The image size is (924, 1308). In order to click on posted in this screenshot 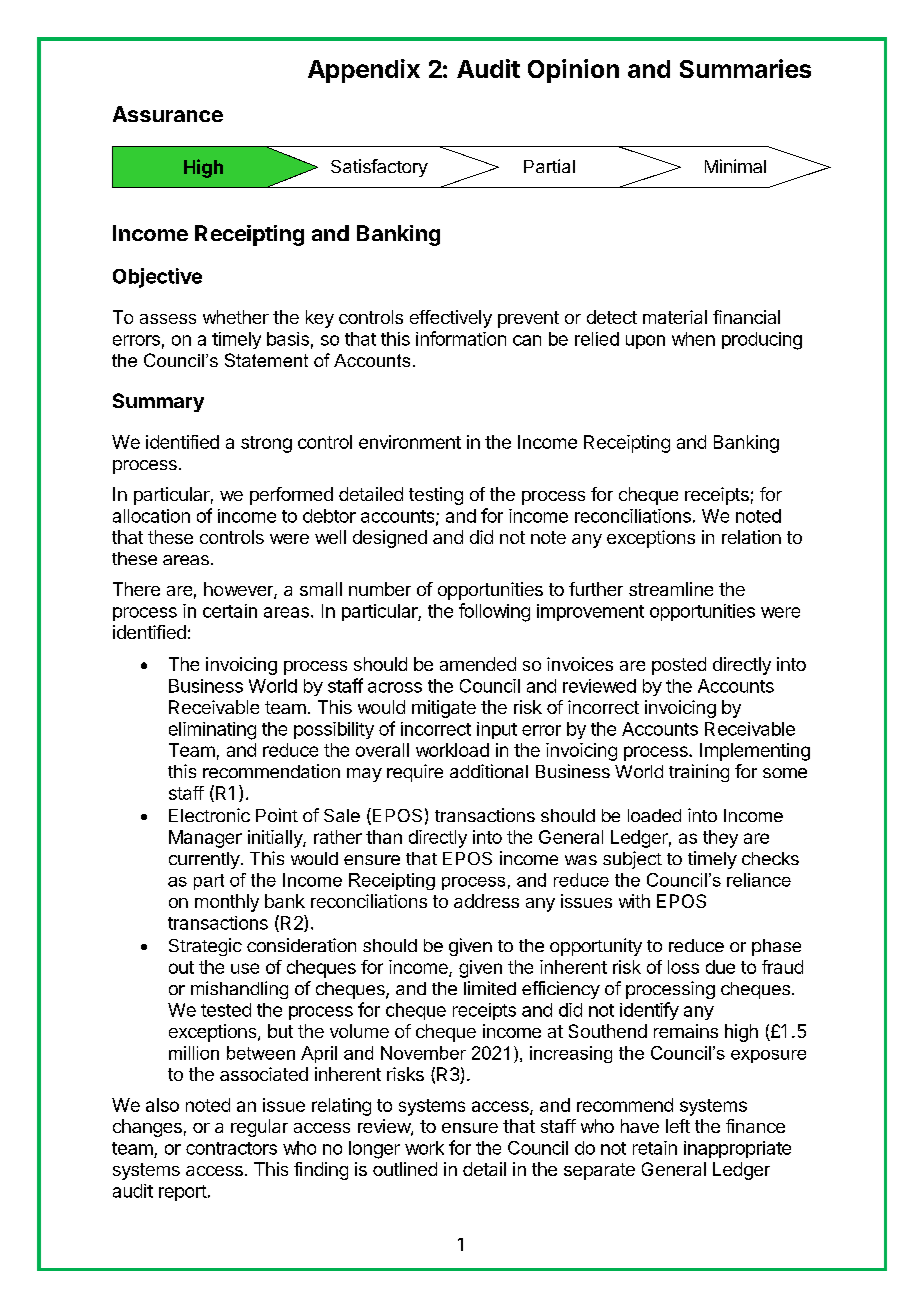, I will do `click(679, 666)`.
